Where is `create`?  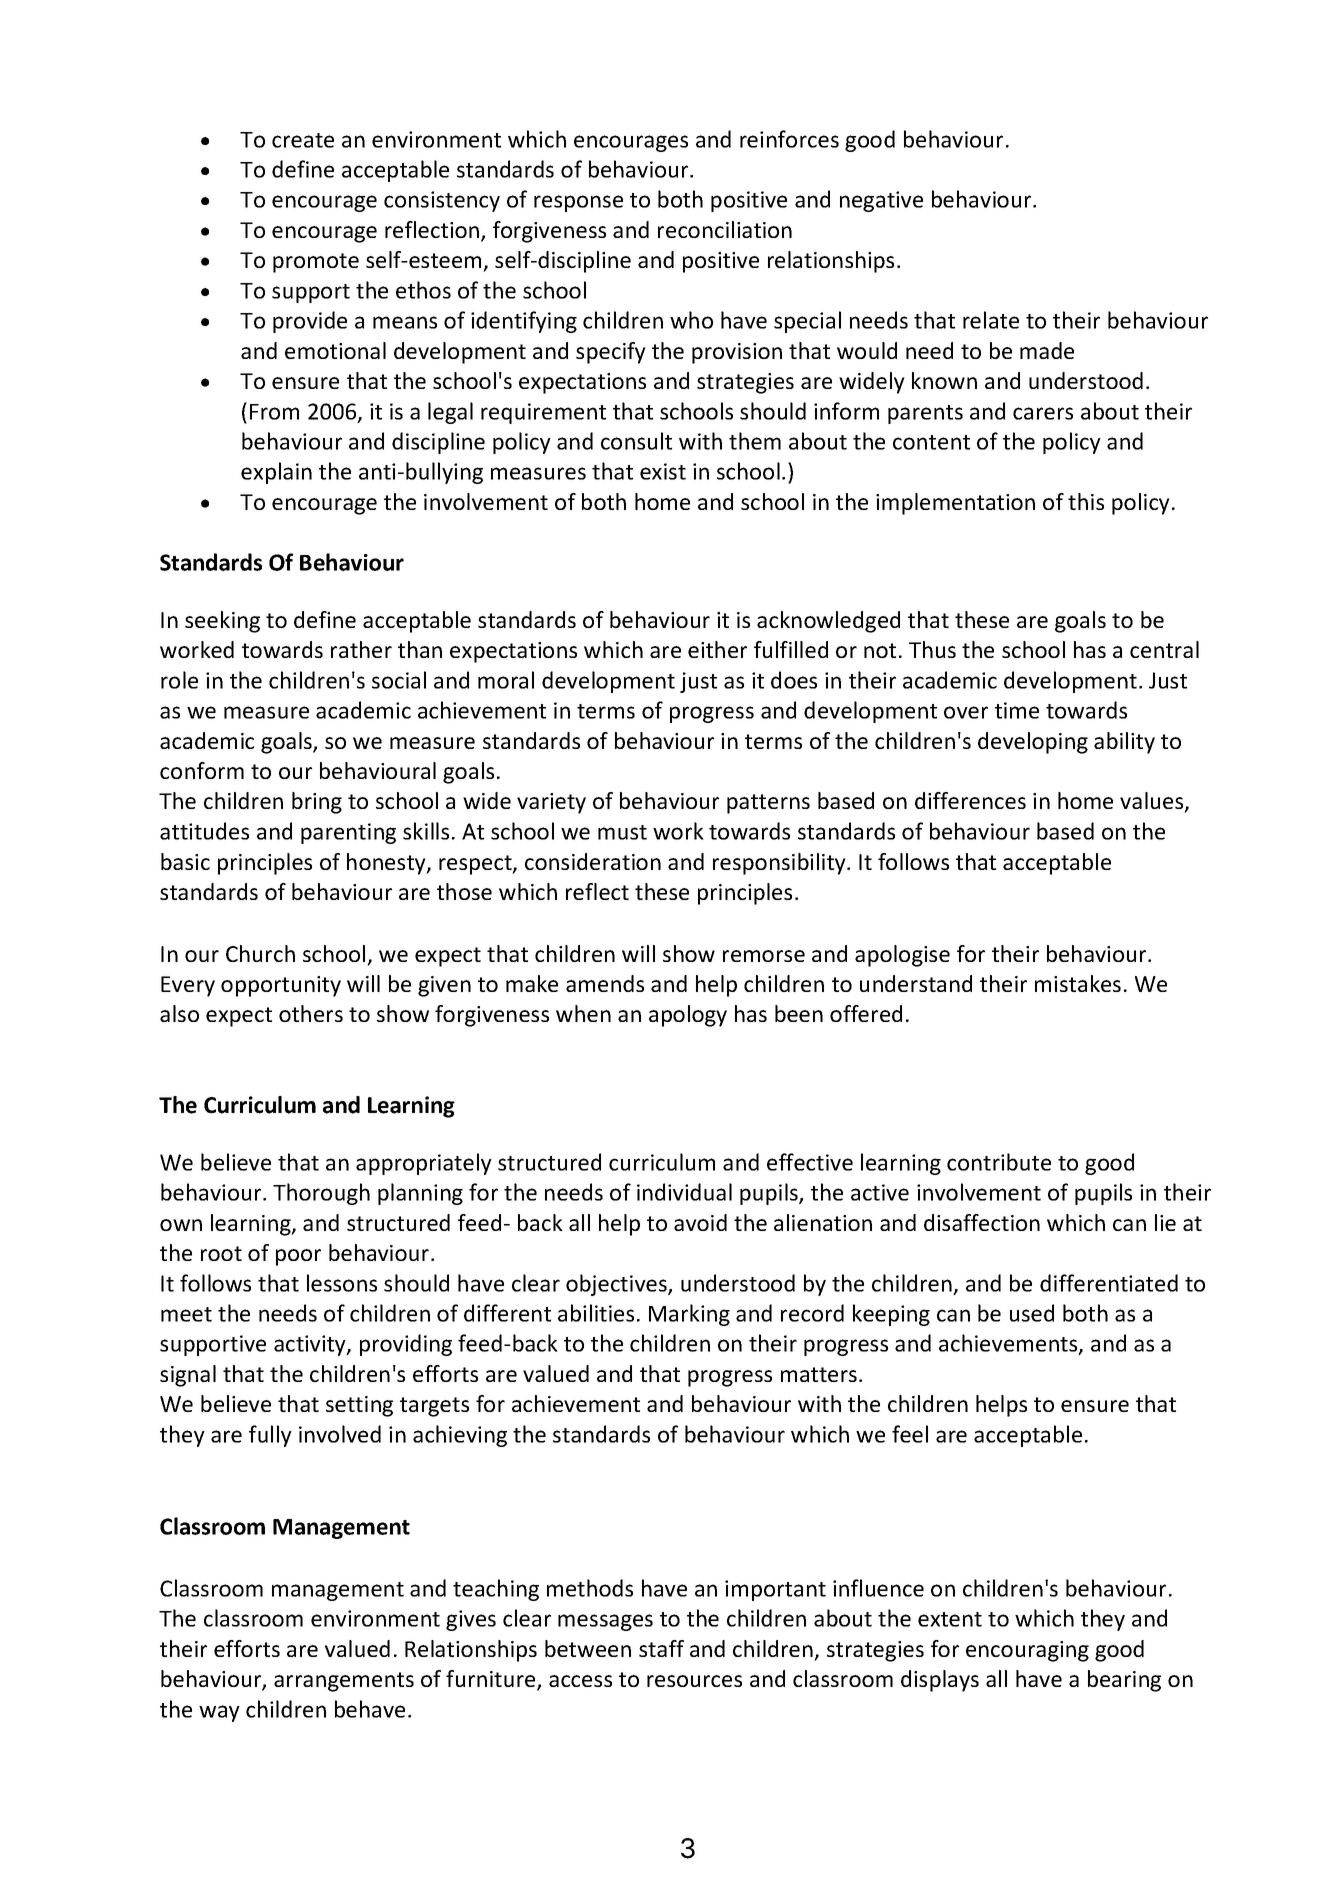
create is located at coordinates (303, 140).
